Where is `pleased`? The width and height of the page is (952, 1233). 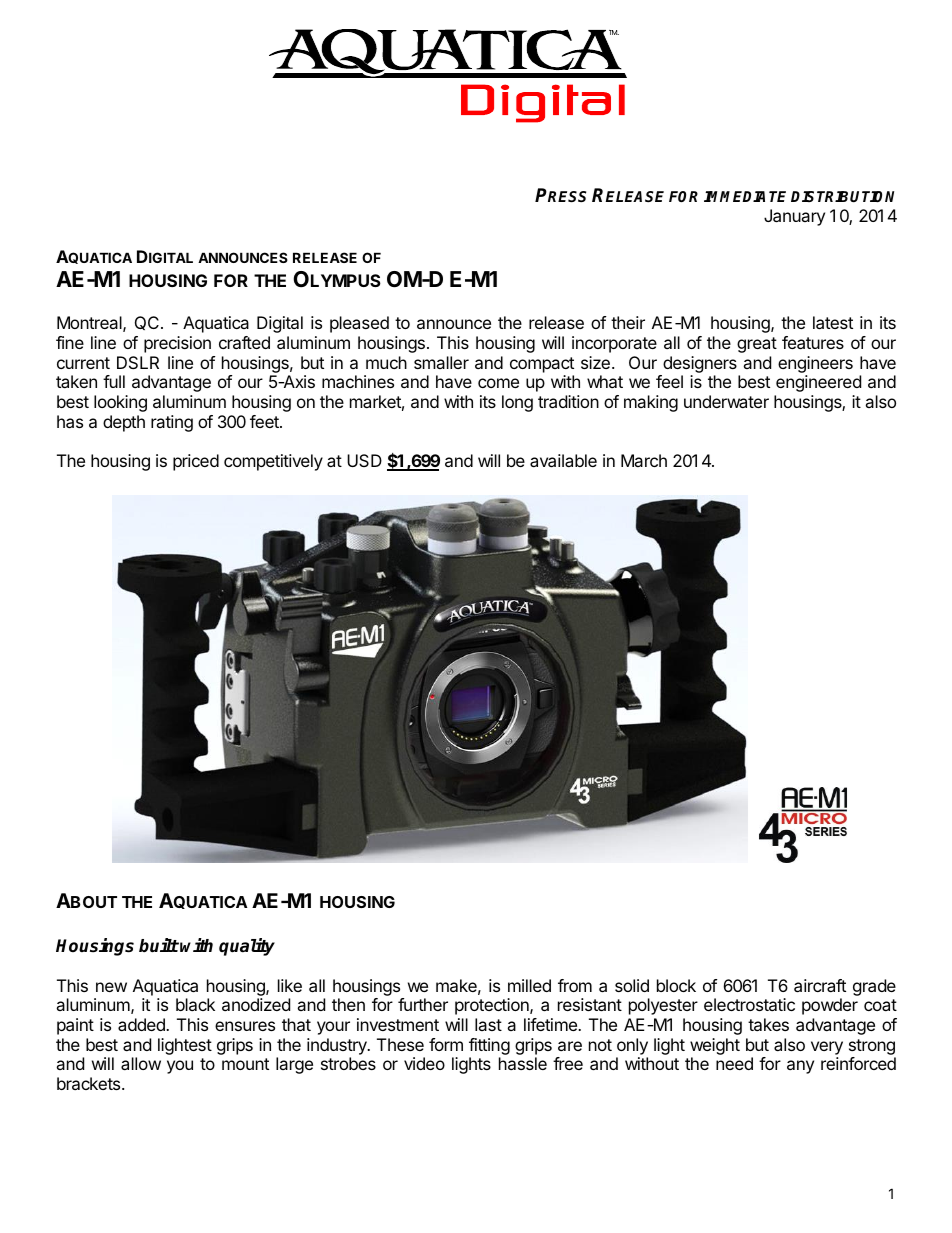
pleased is located at coordinates (359, 324).
